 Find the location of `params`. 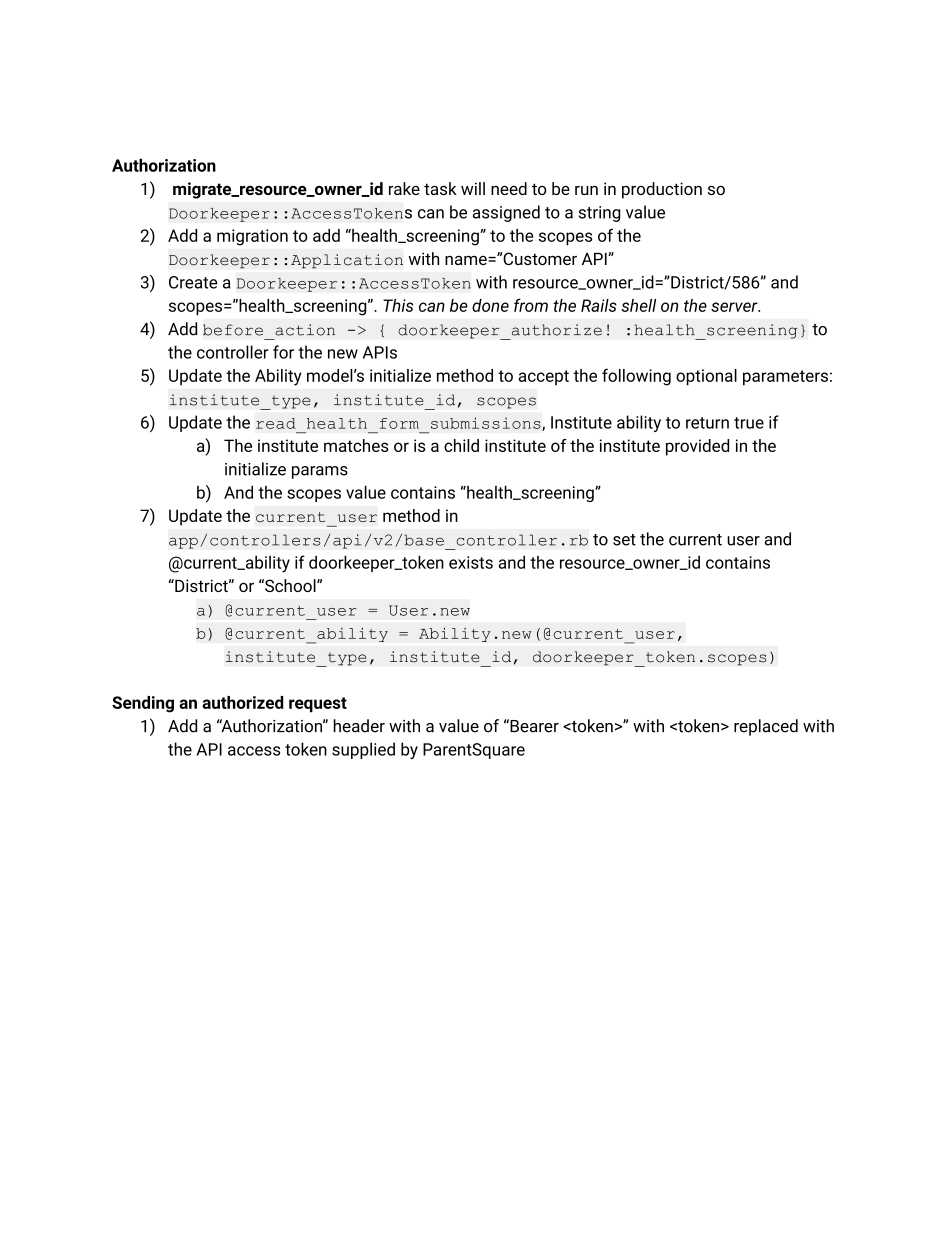

params is located at coordinates (320, 472).
